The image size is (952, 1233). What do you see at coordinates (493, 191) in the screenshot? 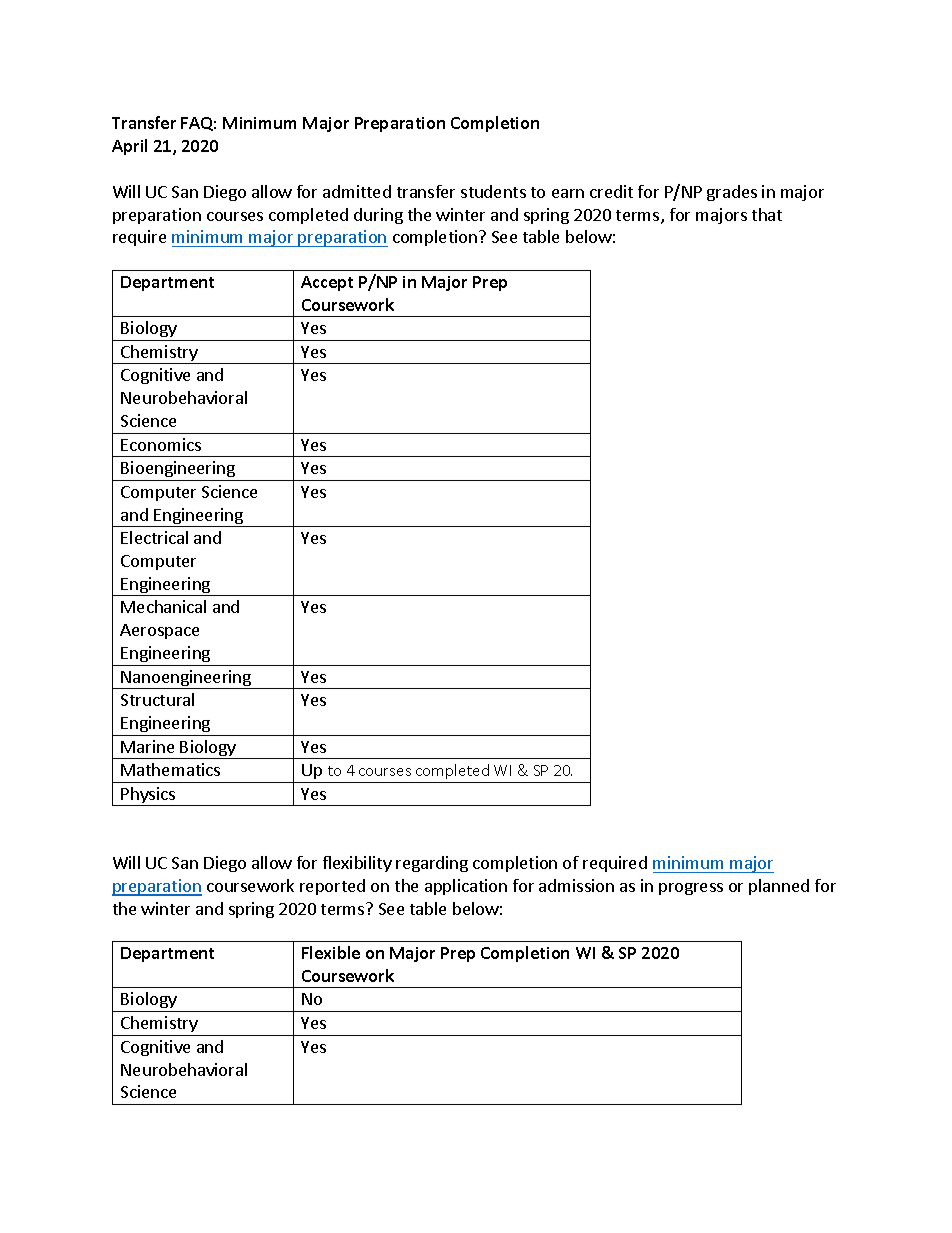
I see `students` at bounding box center [493, 191].
